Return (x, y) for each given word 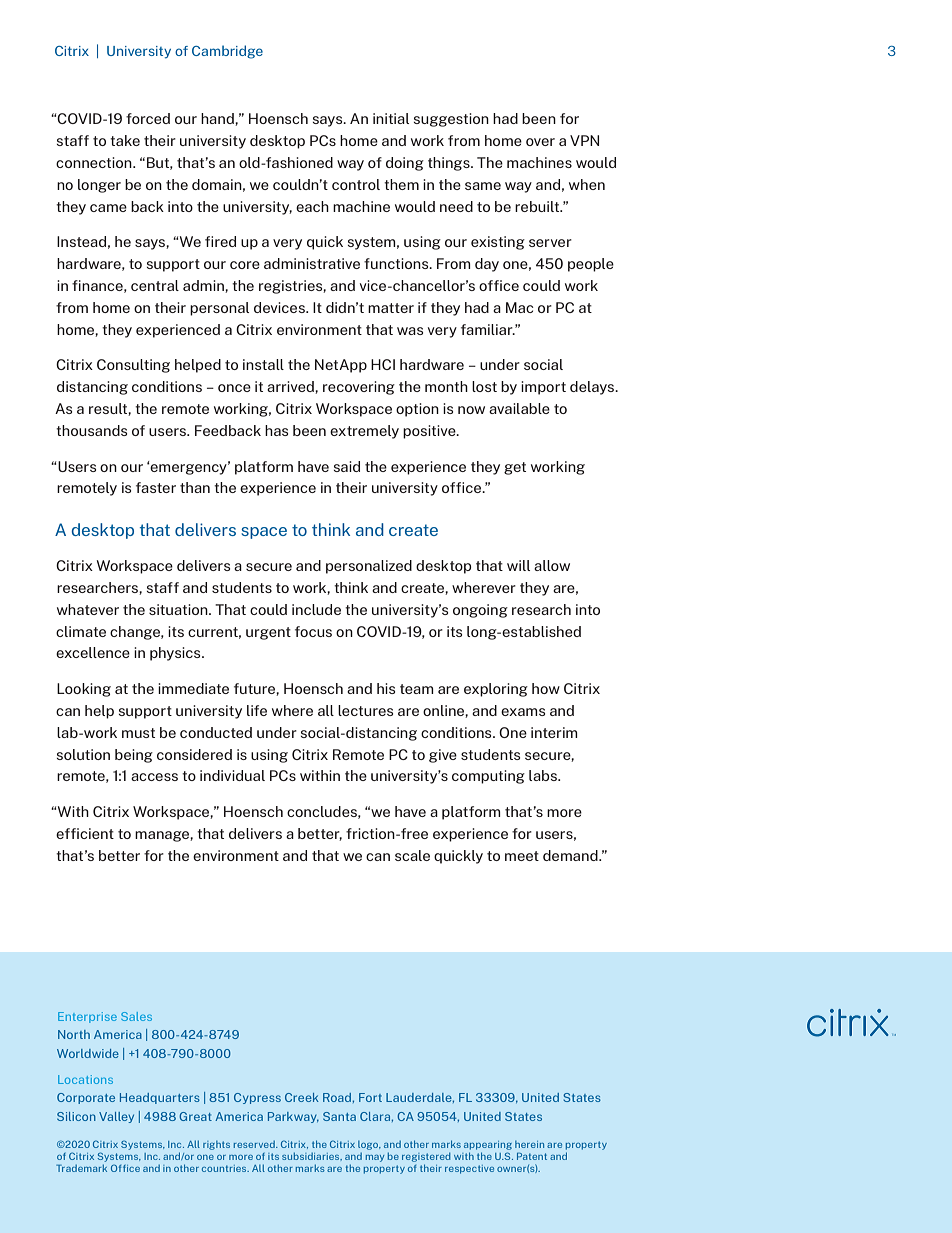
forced (148, 118)
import (543, 388)
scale (412, 855)
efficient (85, 833)
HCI (383, 364)
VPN (584, 140)
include (316, 609)
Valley (116, 1117)
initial (391, 118)
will (518, 565)
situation (179, 609)
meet (522, 856)
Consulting (133, 366)
